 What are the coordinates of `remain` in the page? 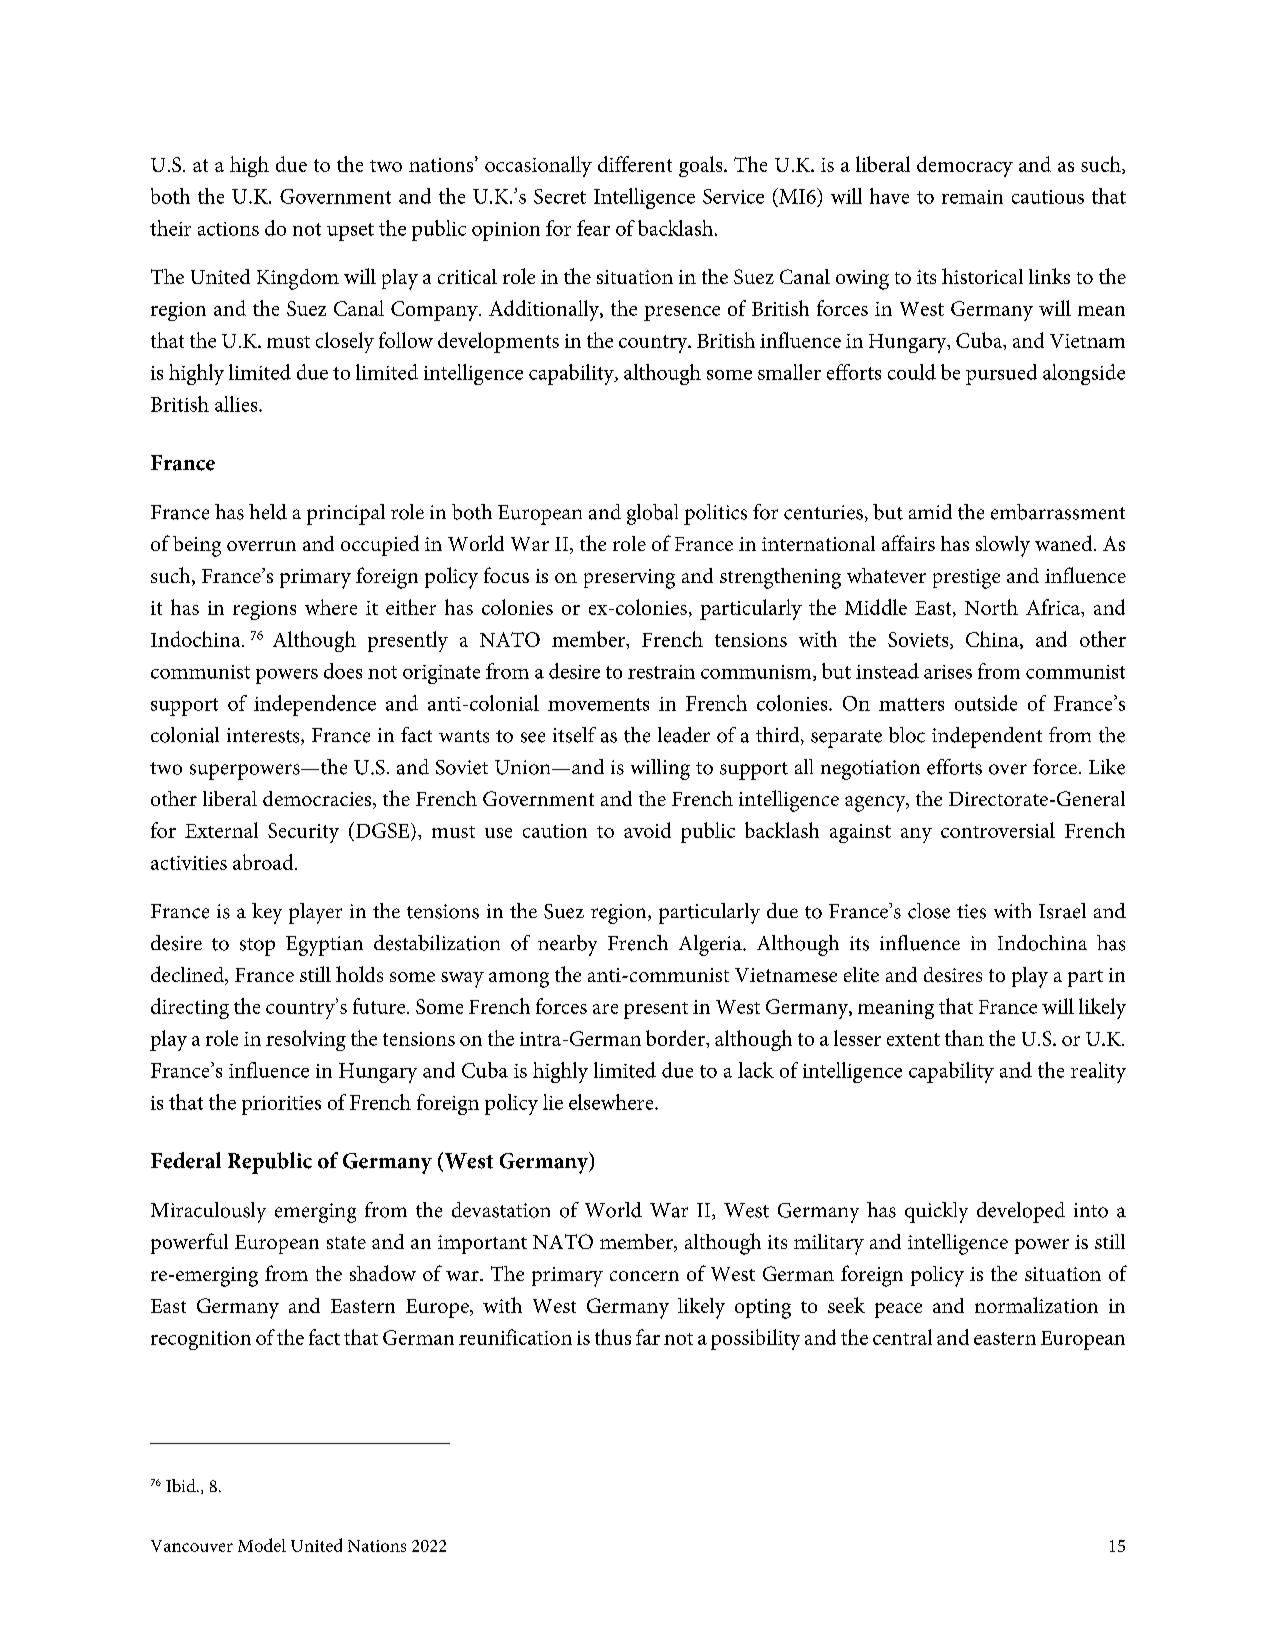 It's located at (972, 197).
